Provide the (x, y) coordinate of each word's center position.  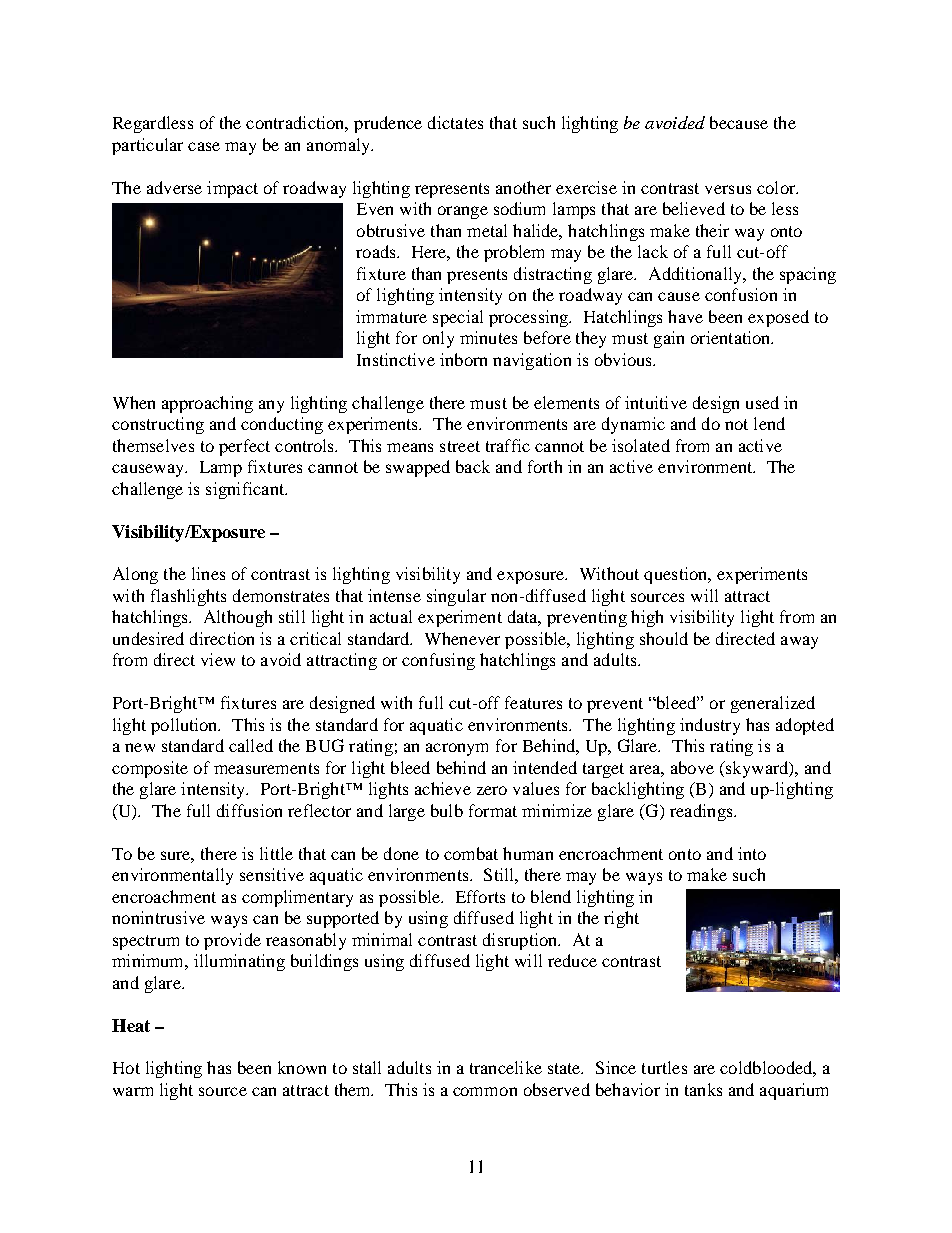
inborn (463, 359)
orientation (732, 337)
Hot (126, 1068)
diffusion (249, 810)
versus (728, 189)
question (677, 575)
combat (471, 853)
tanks (703, 1089)
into (752, 853)
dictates (455, 122)
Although (238, 618)
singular (456, 597)
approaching (207, 404)
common (485, 1091)
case (204, 146)
